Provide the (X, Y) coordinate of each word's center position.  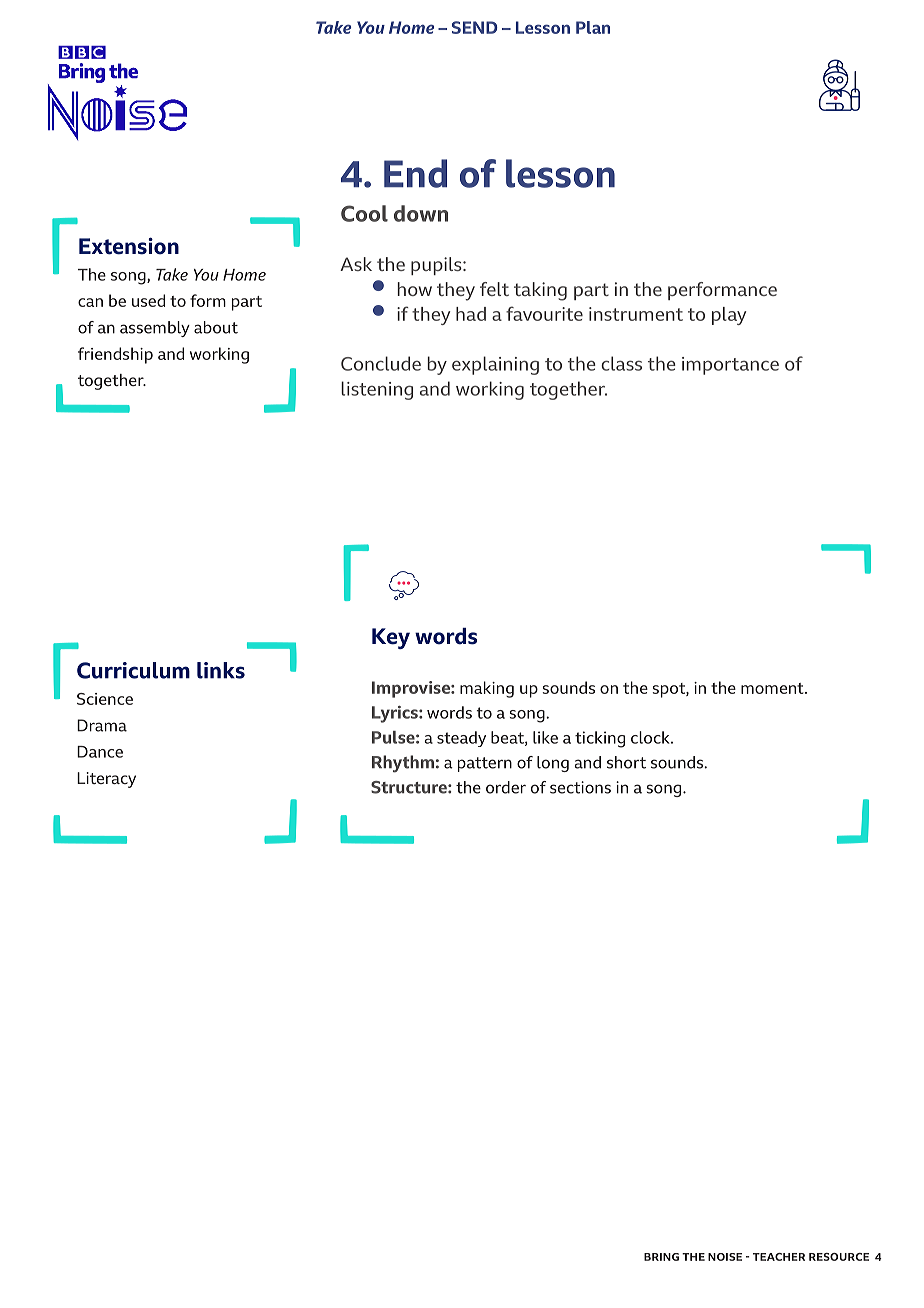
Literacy (106, 780)
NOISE (725, 1257)
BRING (661, 1257)
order (506, 787)
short (626, 762)
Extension (129, 246)
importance (730, 366)
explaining (495, 365)
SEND (475, 27)
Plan (593, 27)
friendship (115, 355)
